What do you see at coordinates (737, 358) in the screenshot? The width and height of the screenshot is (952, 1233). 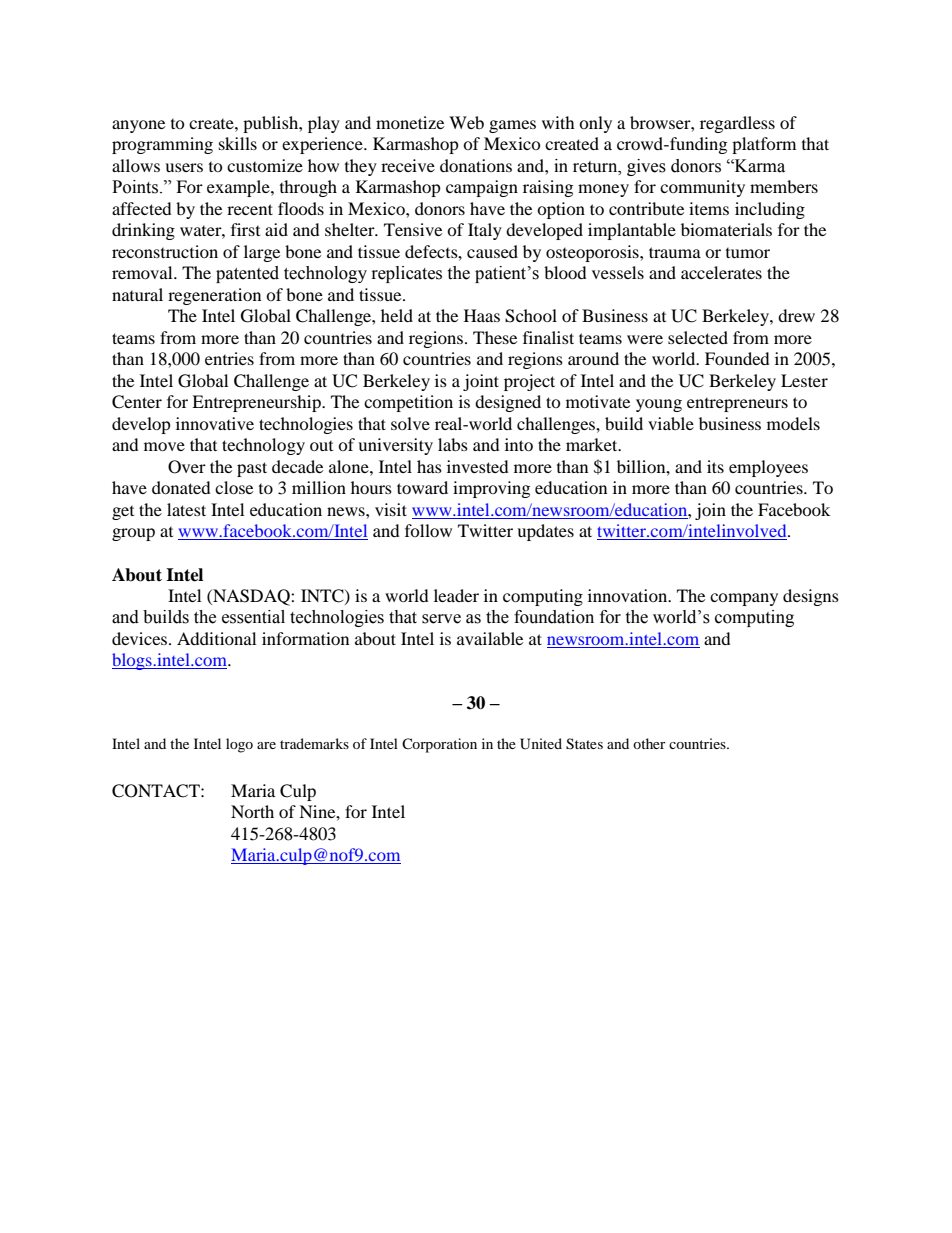 I see `Founded` at bounding box center [737, 358].
